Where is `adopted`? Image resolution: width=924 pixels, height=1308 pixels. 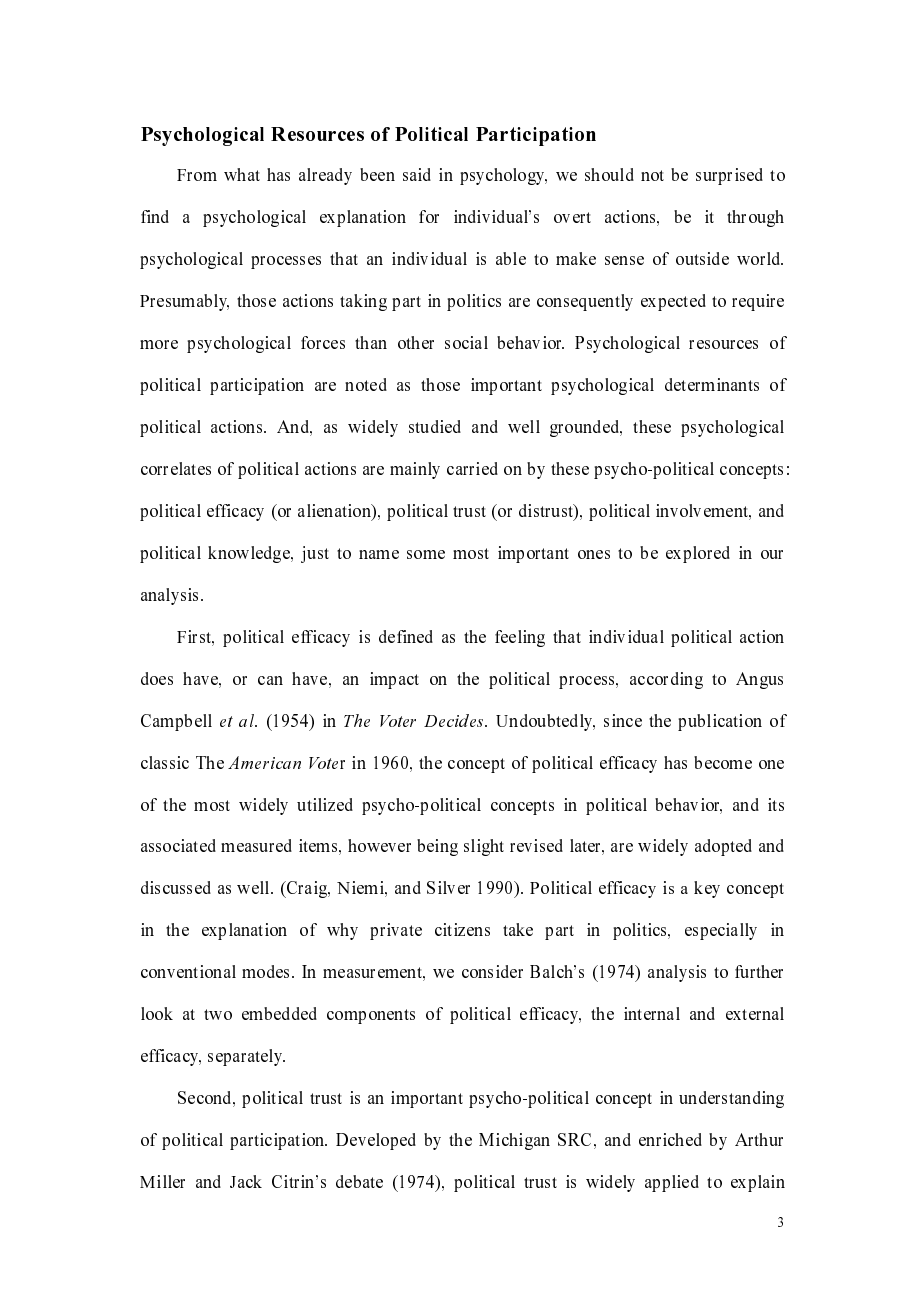 adopted is located at coordinates (723, 847).
